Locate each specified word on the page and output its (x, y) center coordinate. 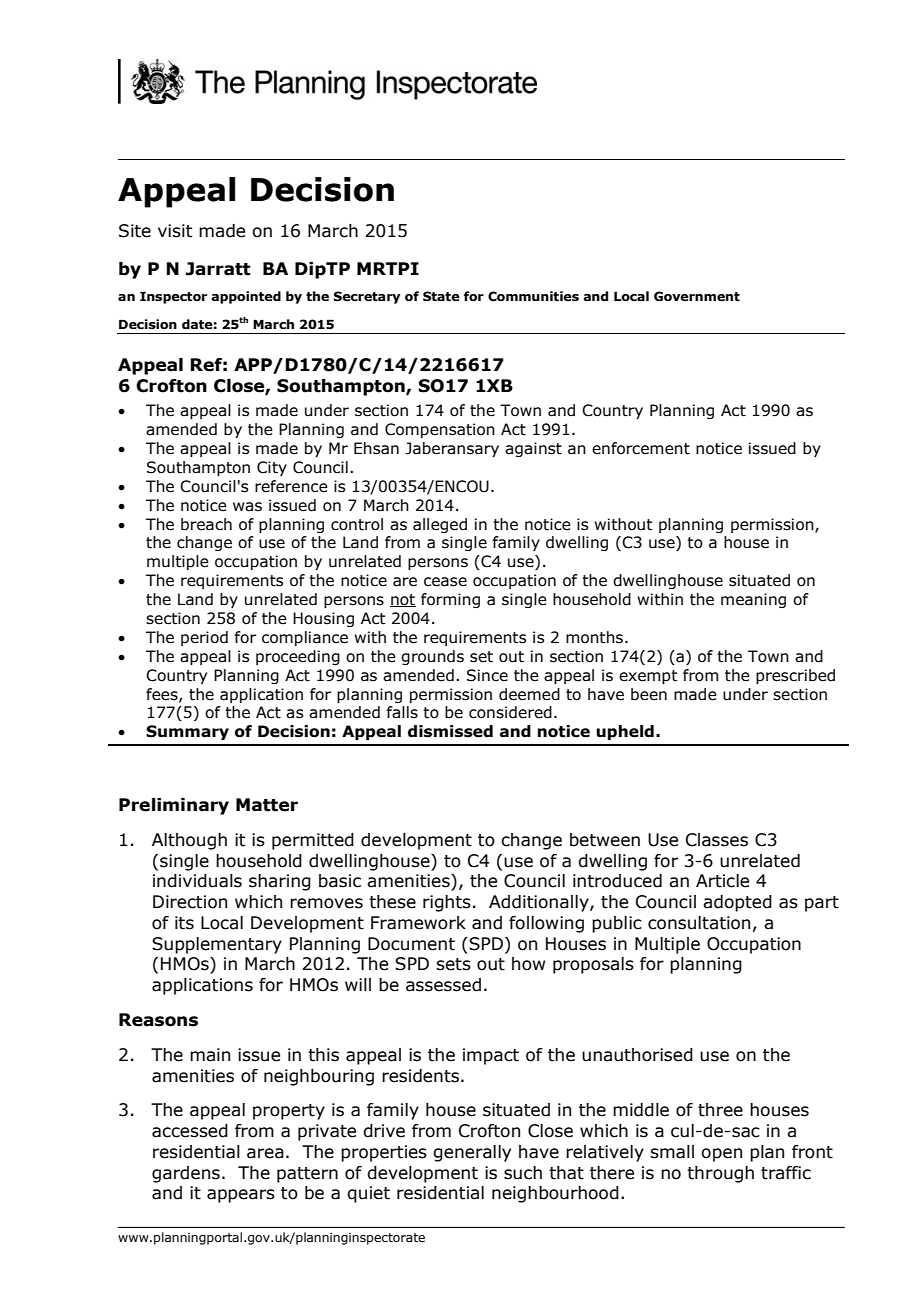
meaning (753, 600)
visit (175, 231)
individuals (197, 881)
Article (722, 881)
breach (206, 524)
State (441, 296)
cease (445, 582)
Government (697, 296)
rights (447, 903)
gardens (186, 1174)
